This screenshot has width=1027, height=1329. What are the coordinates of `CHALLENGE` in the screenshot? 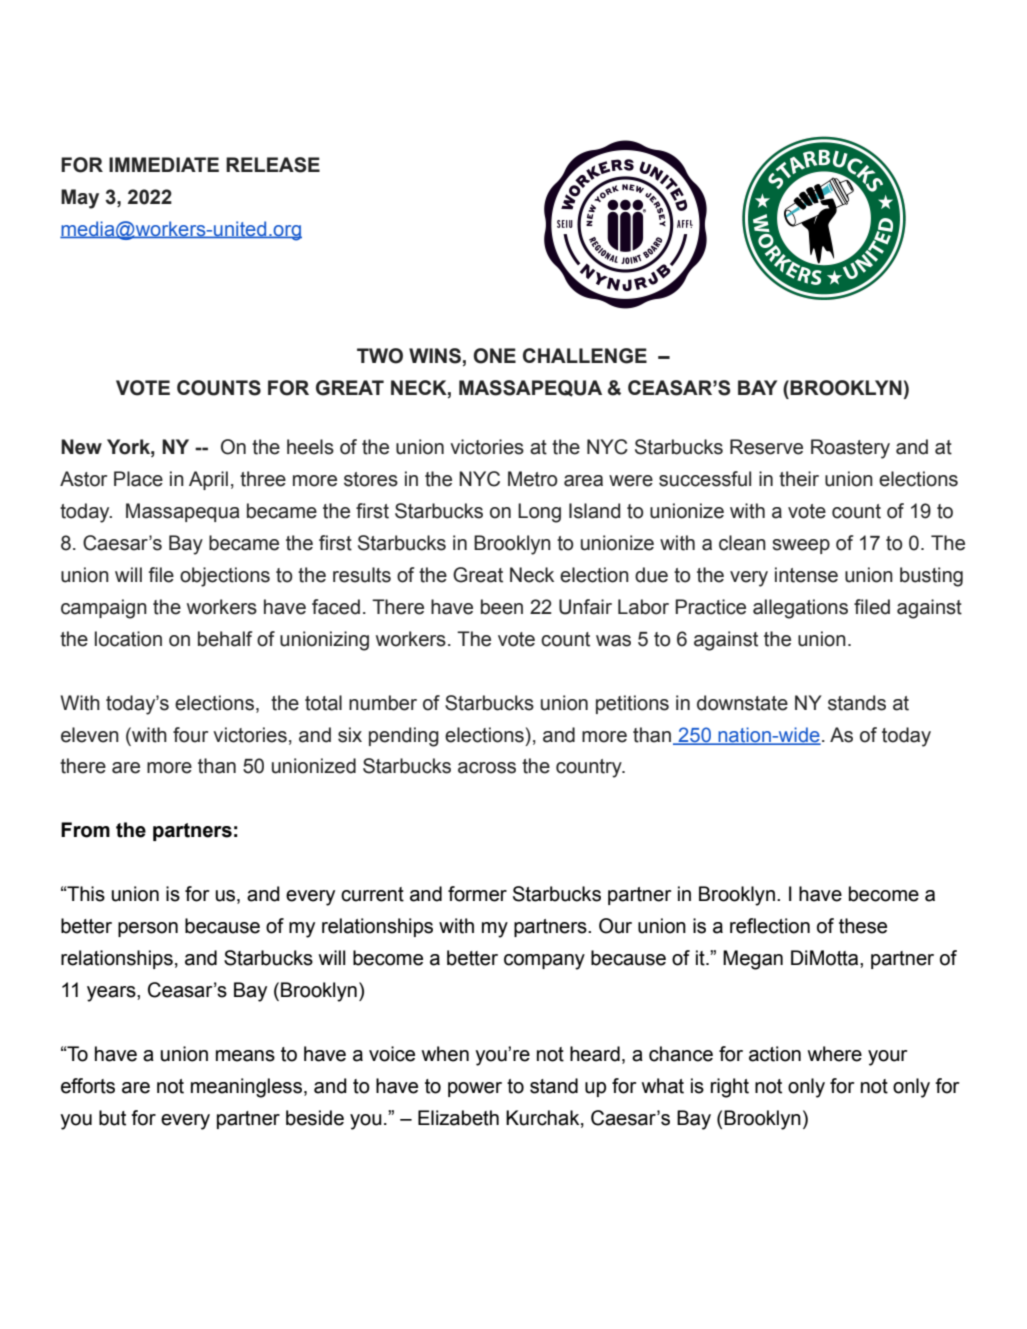 It's located at (585, 356).
